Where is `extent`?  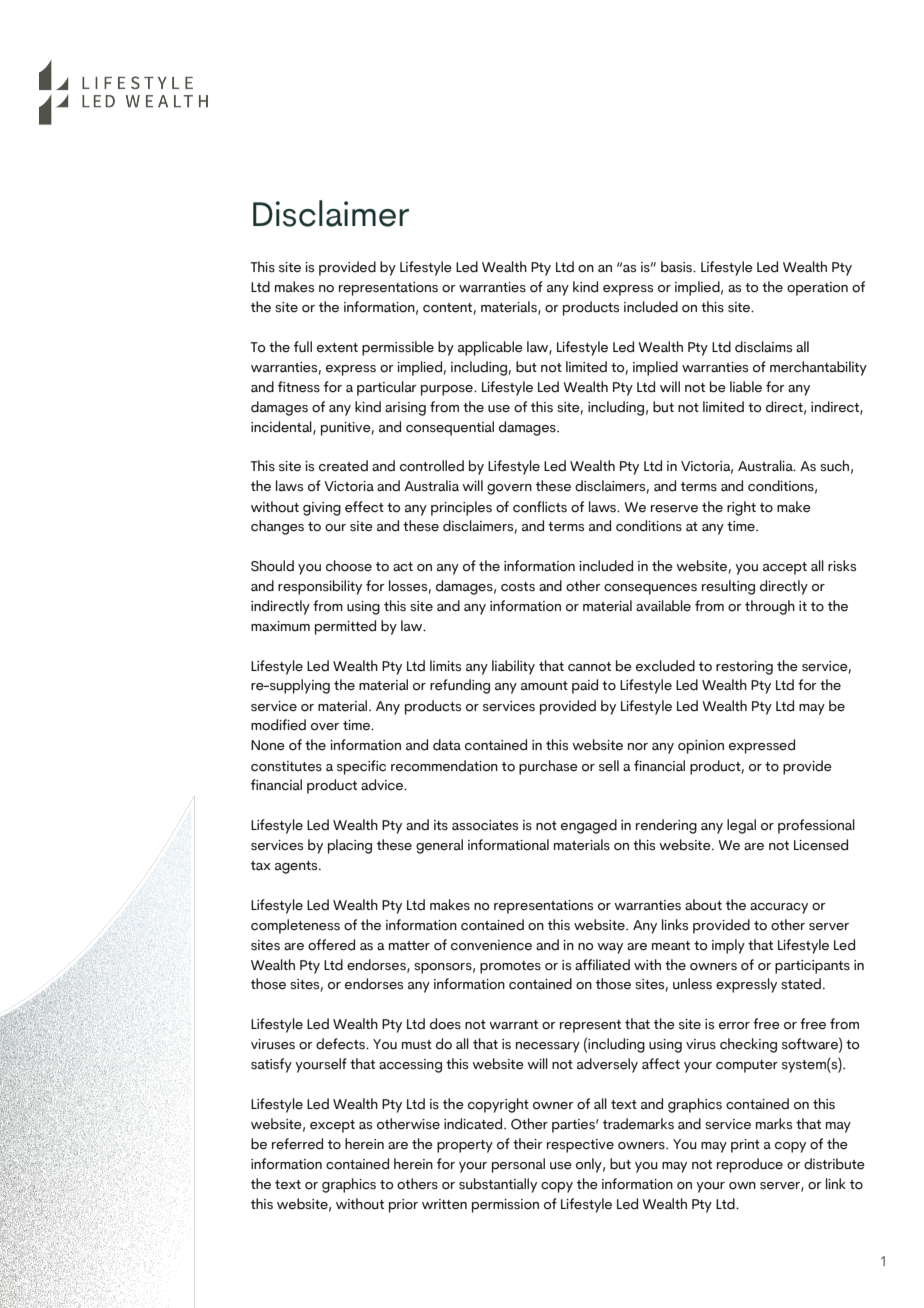
extent is located at coordinates (337, 348).
